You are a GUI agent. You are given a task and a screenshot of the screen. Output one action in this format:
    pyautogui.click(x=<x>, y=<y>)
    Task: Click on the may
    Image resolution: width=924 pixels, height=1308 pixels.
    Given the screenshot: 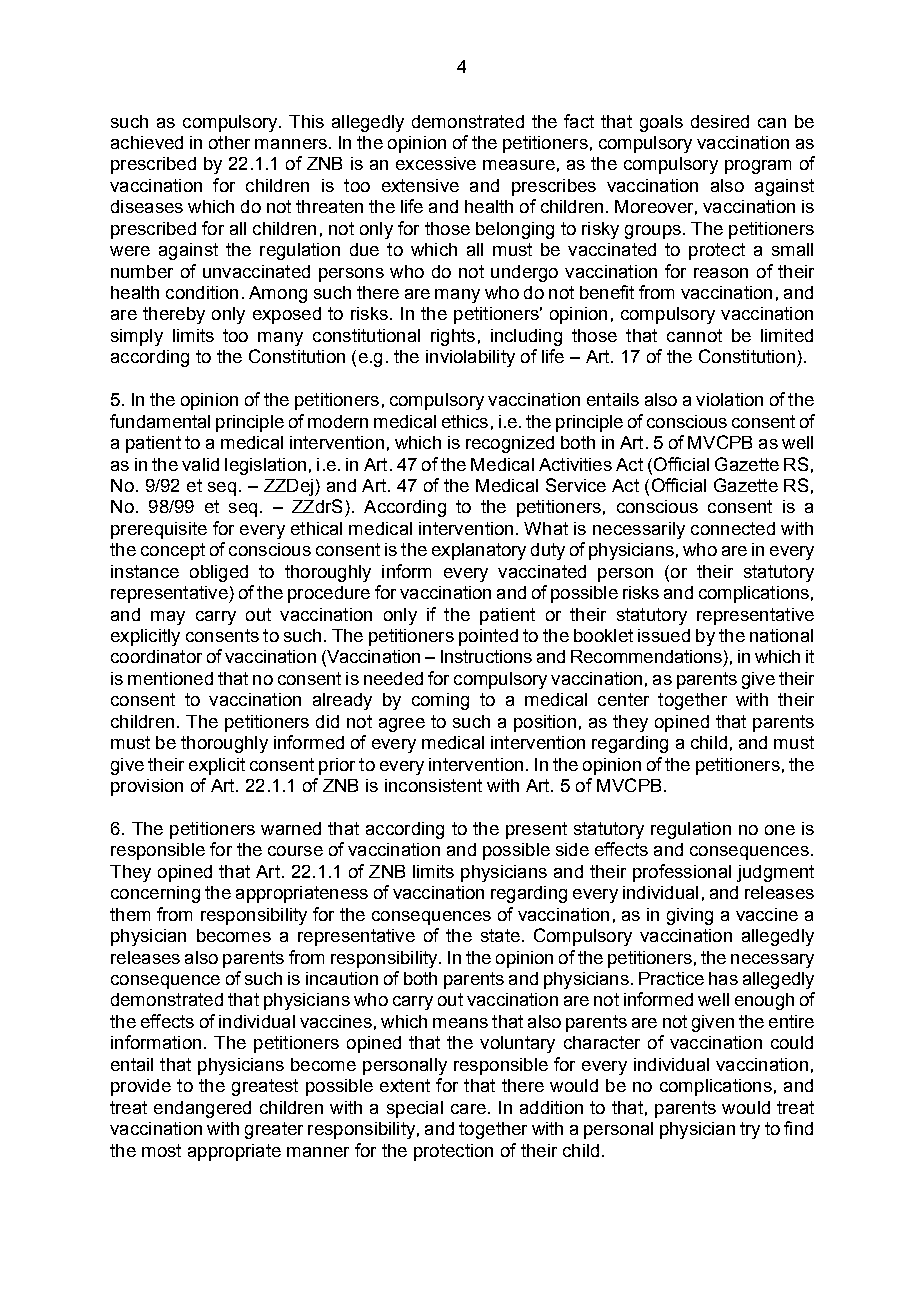 What is the action you would take?
    pyautogui.click(x=168, y=618)
